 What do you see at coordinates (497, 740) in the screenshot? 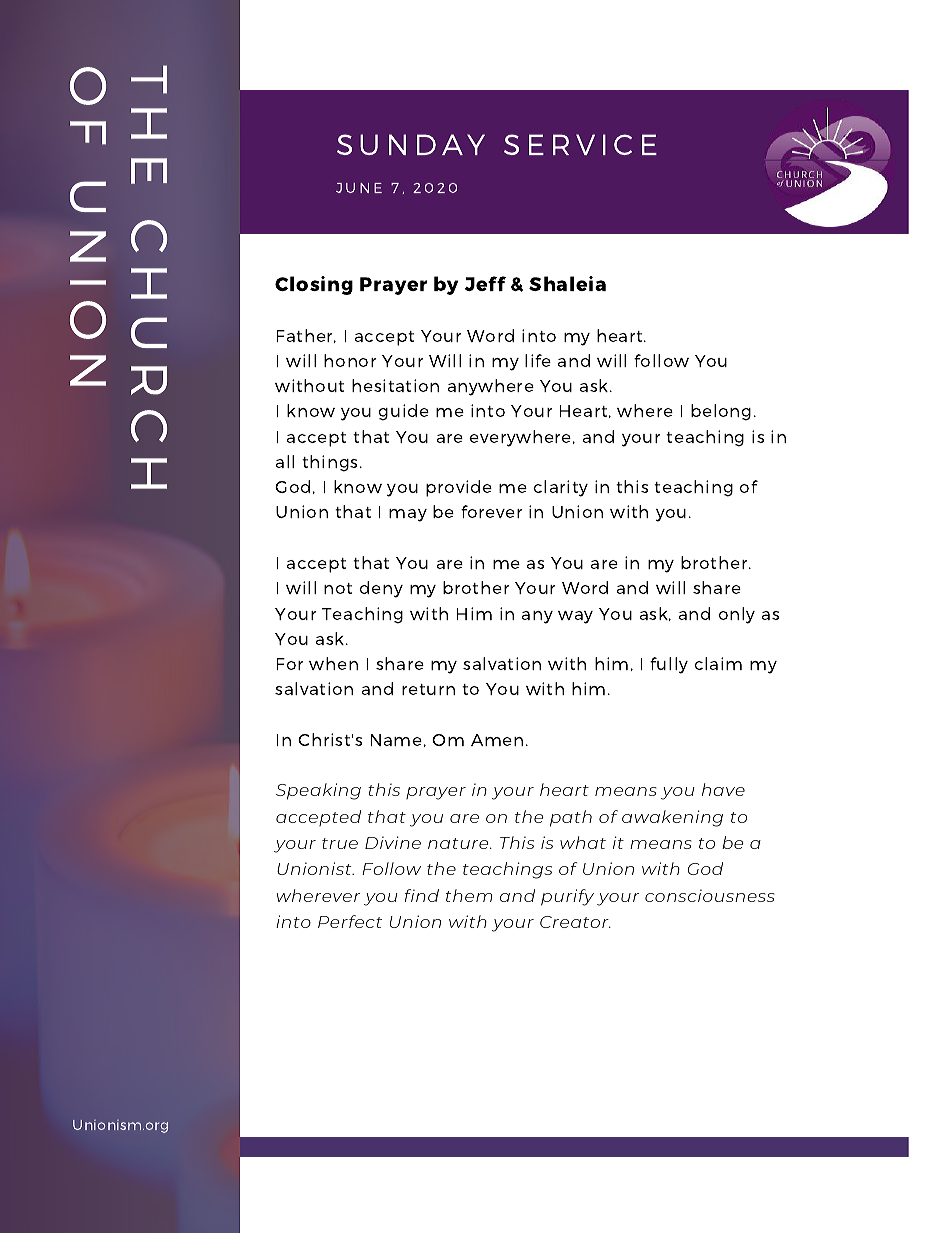
I see `Amen` at bounding box center [497, 740].
